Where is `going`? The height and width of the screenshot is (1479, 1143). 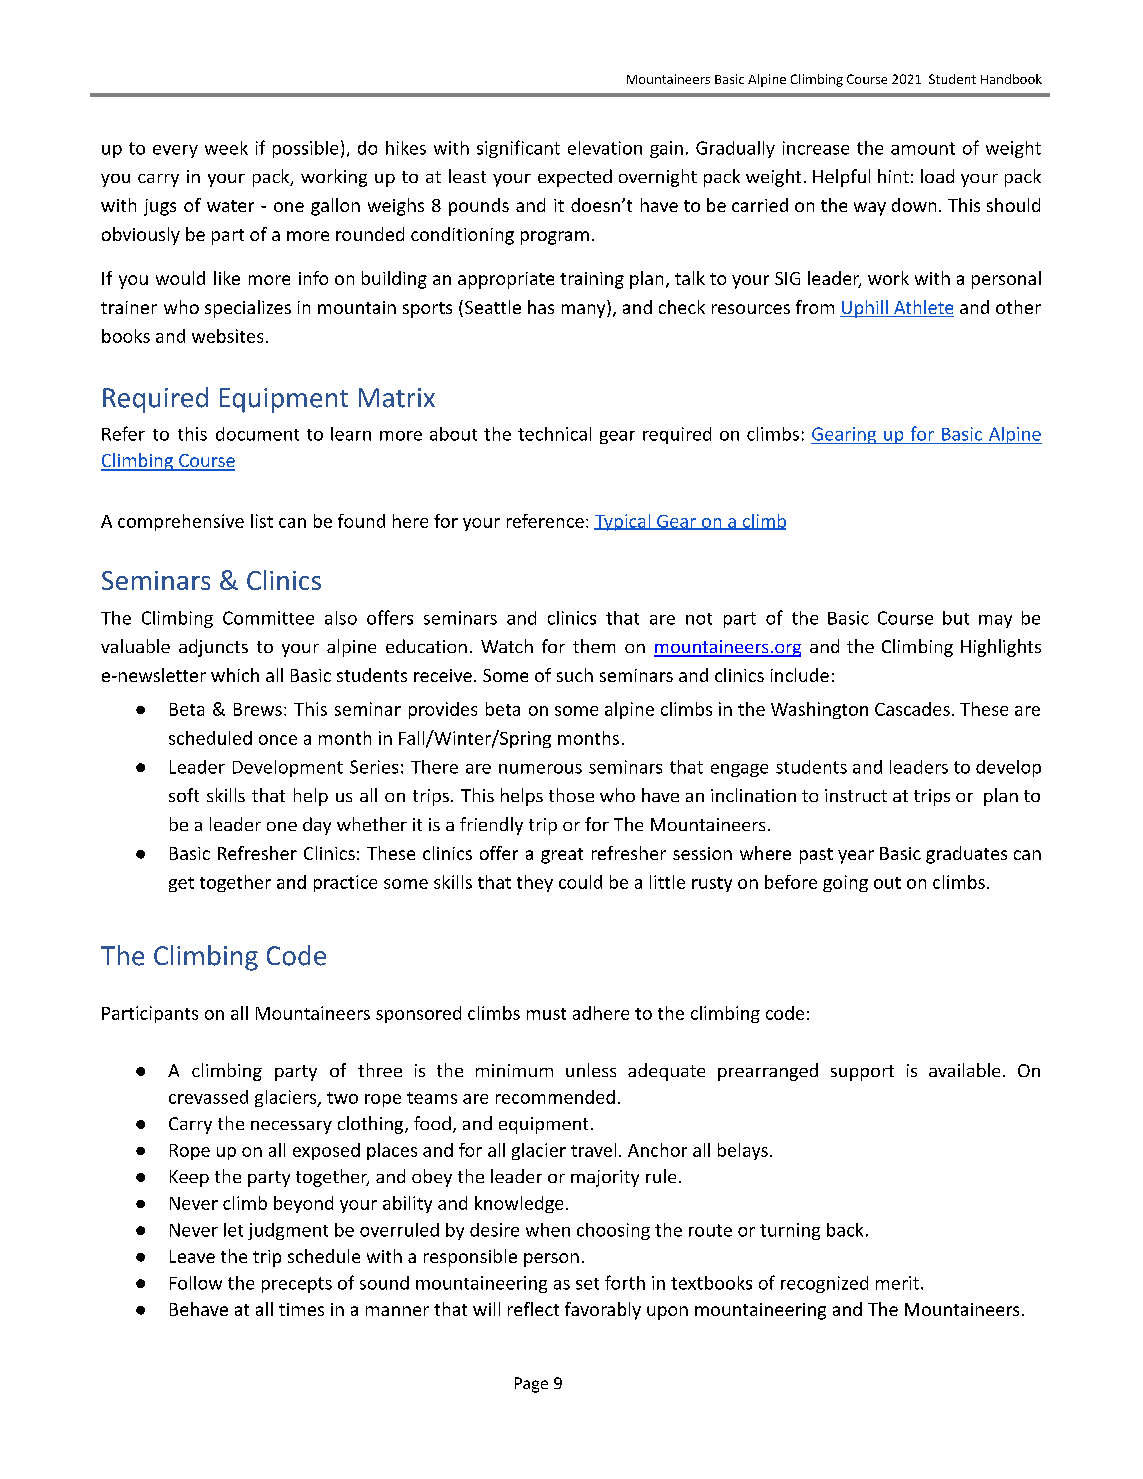 going is located at coordinates (845, 883).
